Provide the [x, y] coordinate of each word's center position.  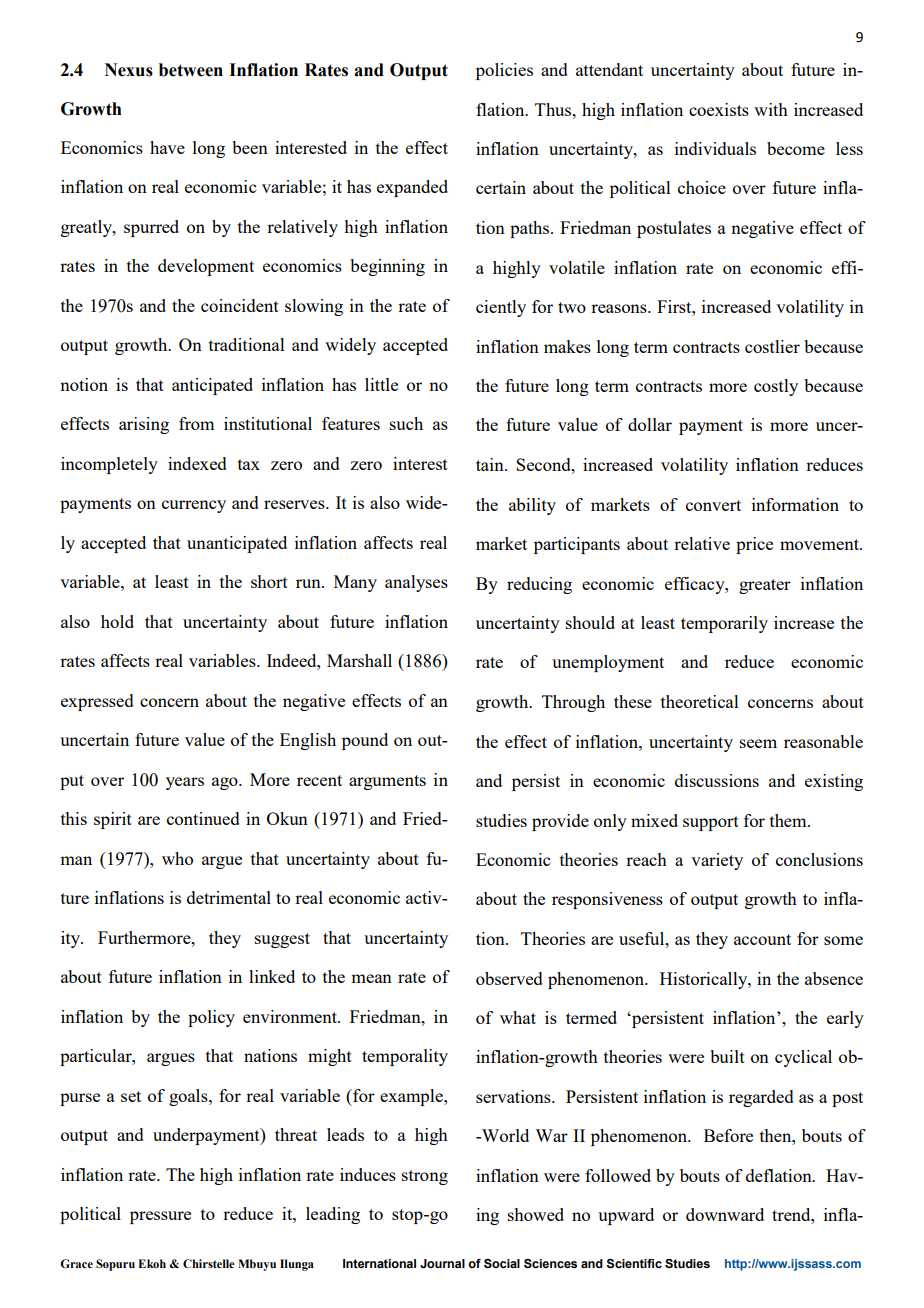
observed [509, 978]
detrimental [229, 897]
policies [504, 71]
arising [144, 425]
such [406, 423]
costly [776, 387]
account [762, 939]
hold [117, 621]
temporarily [724, 624]
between [191, 70]
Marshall [359, 660]
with [771, 109]
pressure [160, 1217]
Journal [442, 1263]
